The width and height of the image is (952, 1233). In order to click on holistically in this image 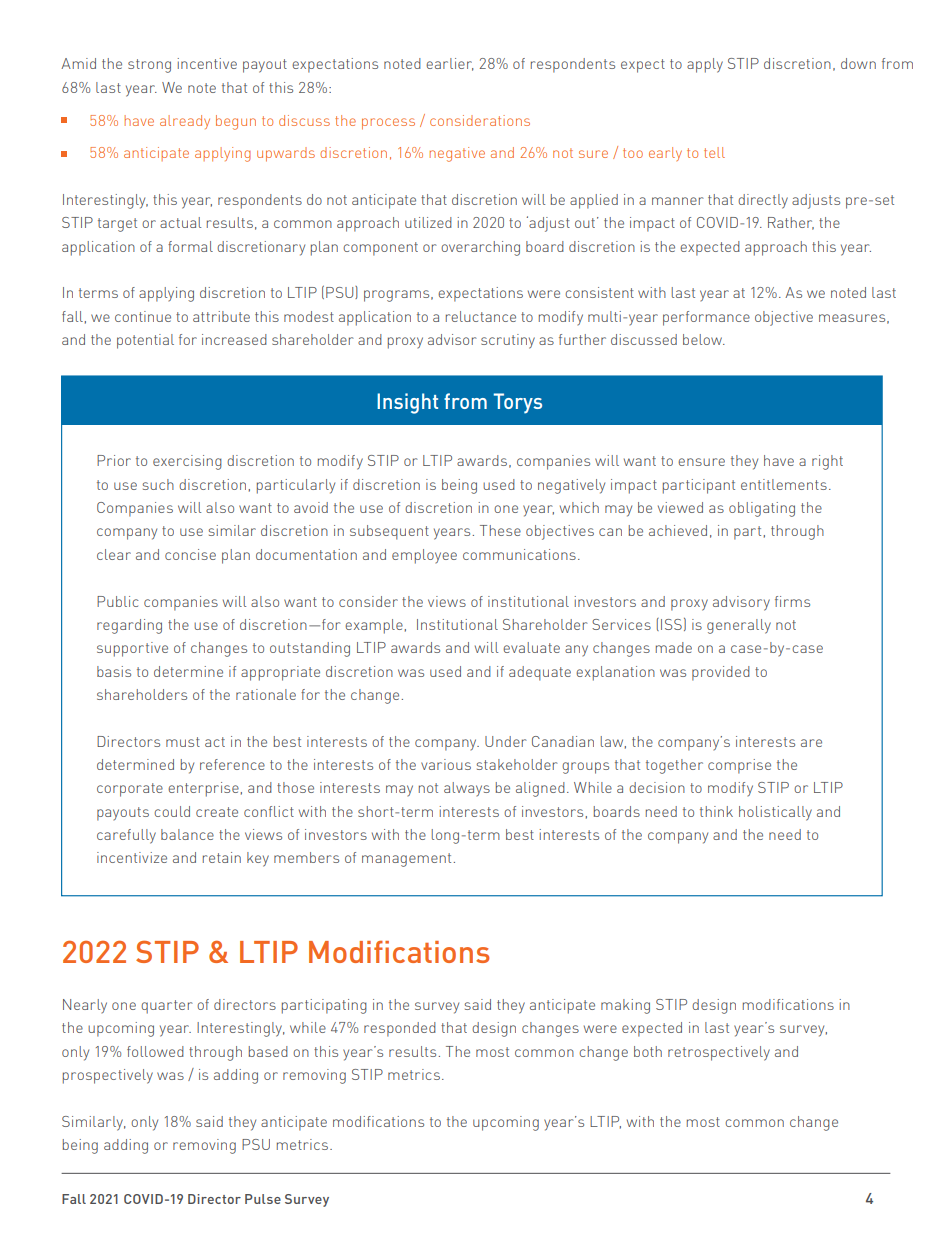, I will do `click(775, 813)`.
